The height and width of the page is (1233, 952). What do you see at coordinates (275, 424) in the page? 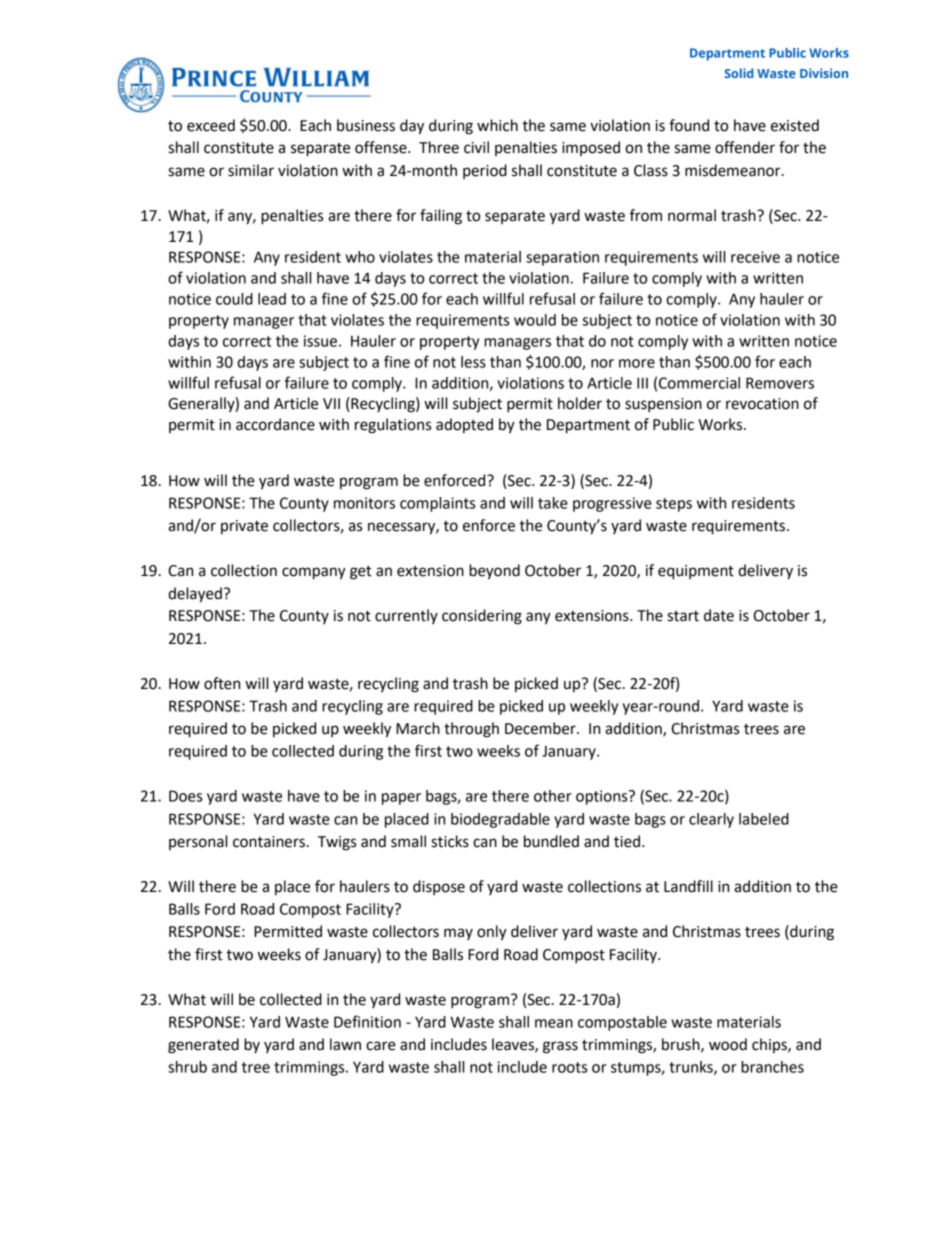
I see `accordance` at bounding box center [275, 424].
